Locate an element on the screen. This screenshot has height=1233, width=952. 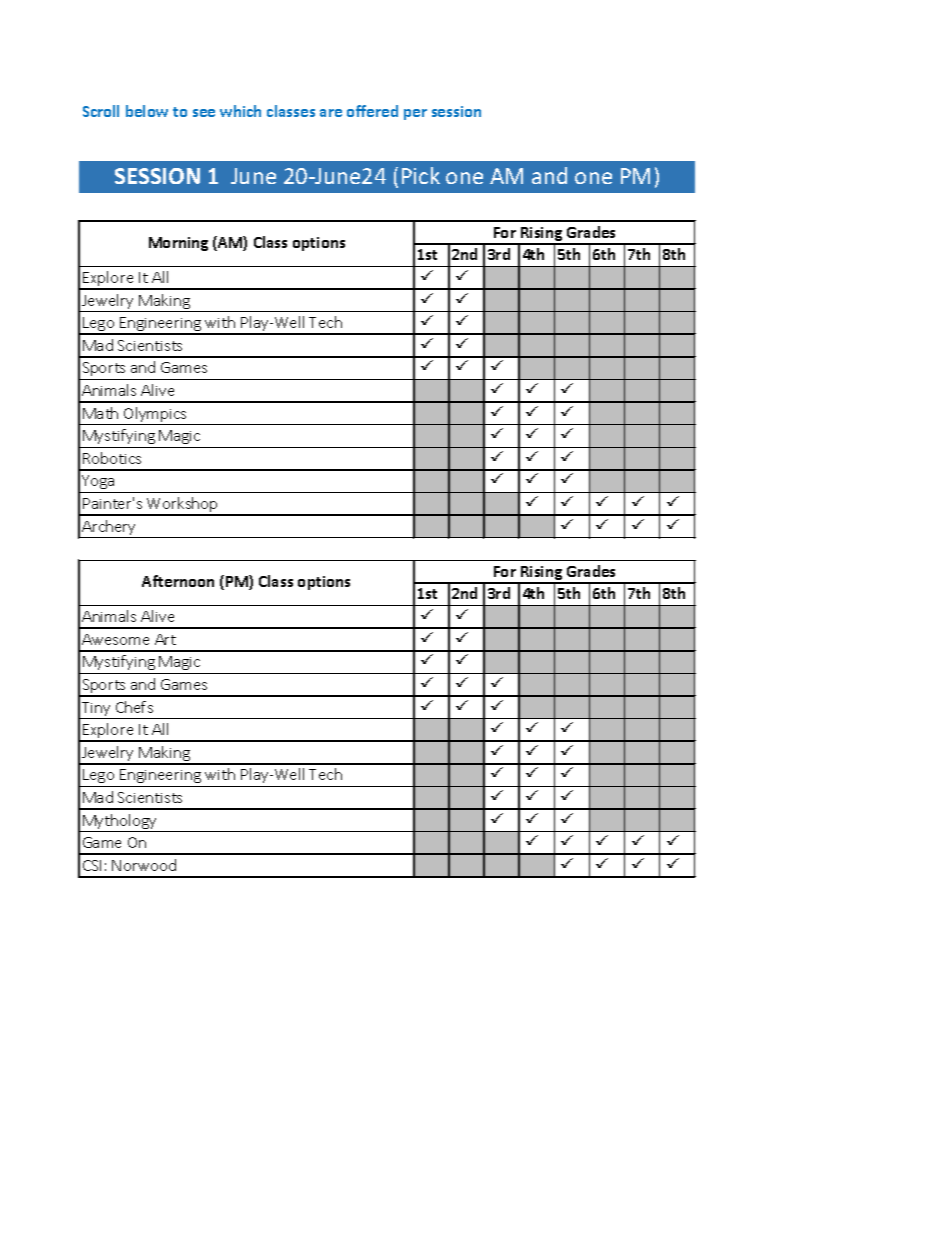
Mythology is located at coordinates (120, 823).
